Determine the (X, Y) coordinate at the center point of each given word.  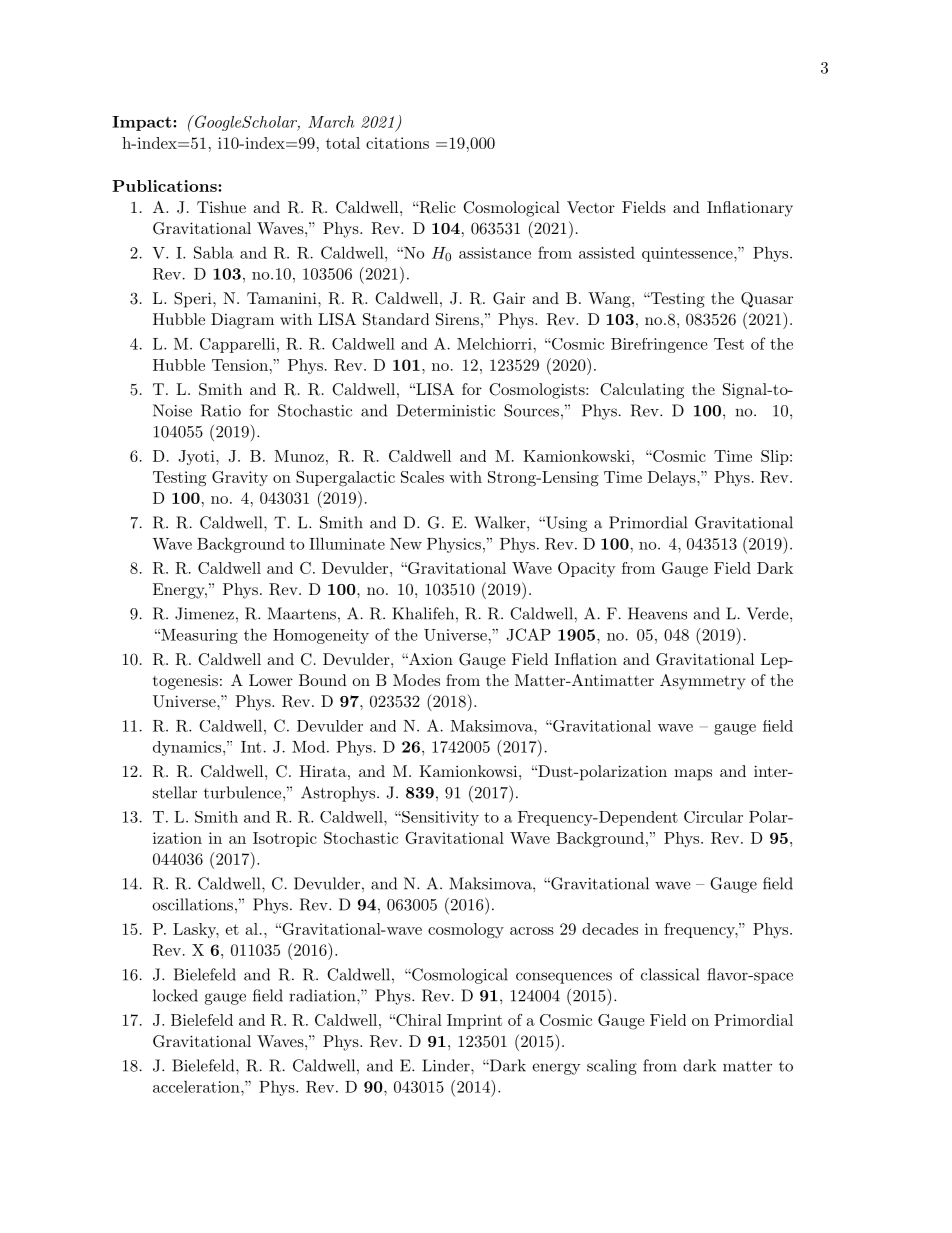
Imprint (474, 1021)
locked (175, 995)
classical (670, 974)
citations (397, 143)
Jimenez (204, 613)
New (406, 544)
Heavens (657, 613)
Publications (165, 186)
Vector (591, 207)
